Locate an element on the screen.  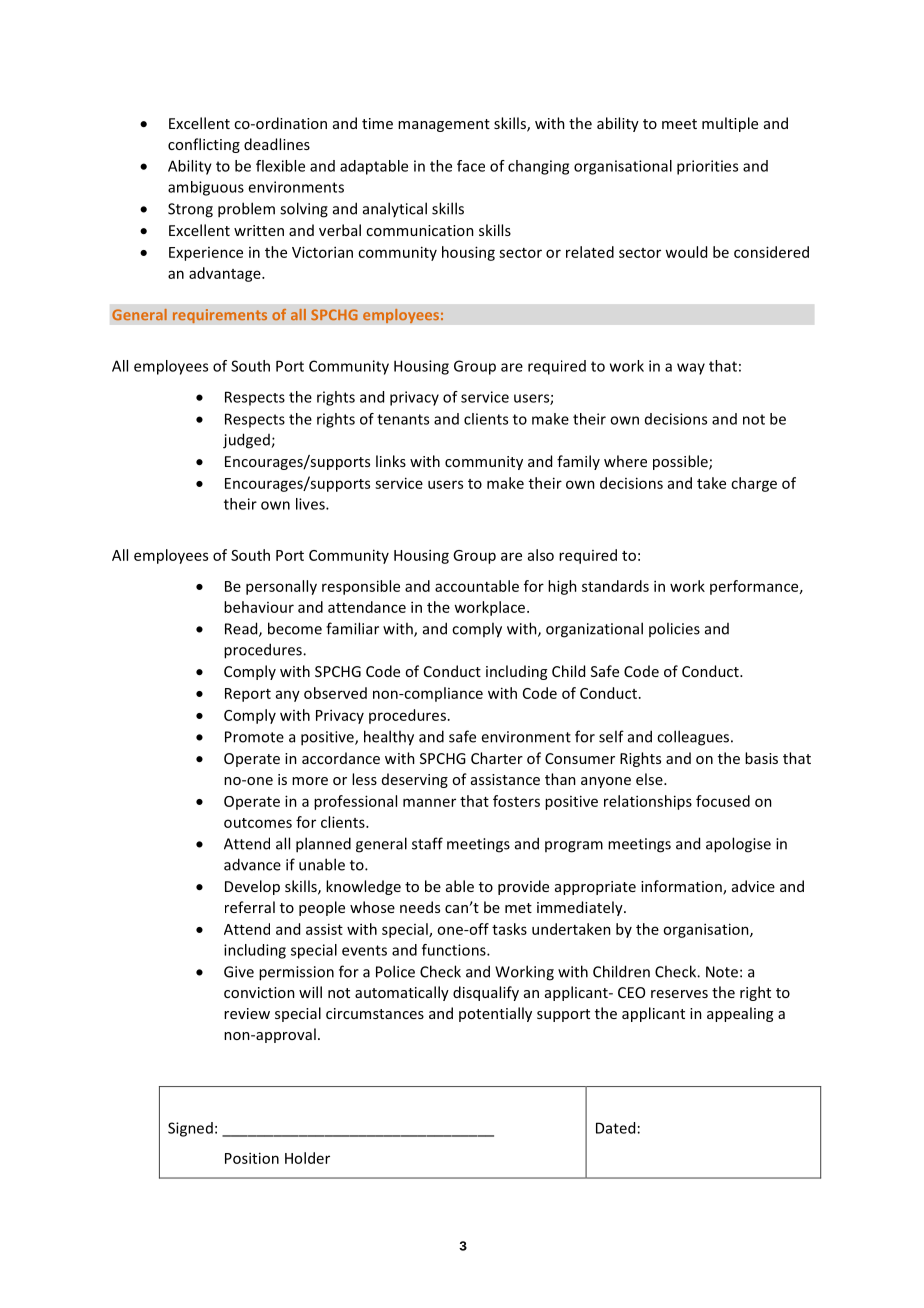
links is located at coordinates (391, 461).
